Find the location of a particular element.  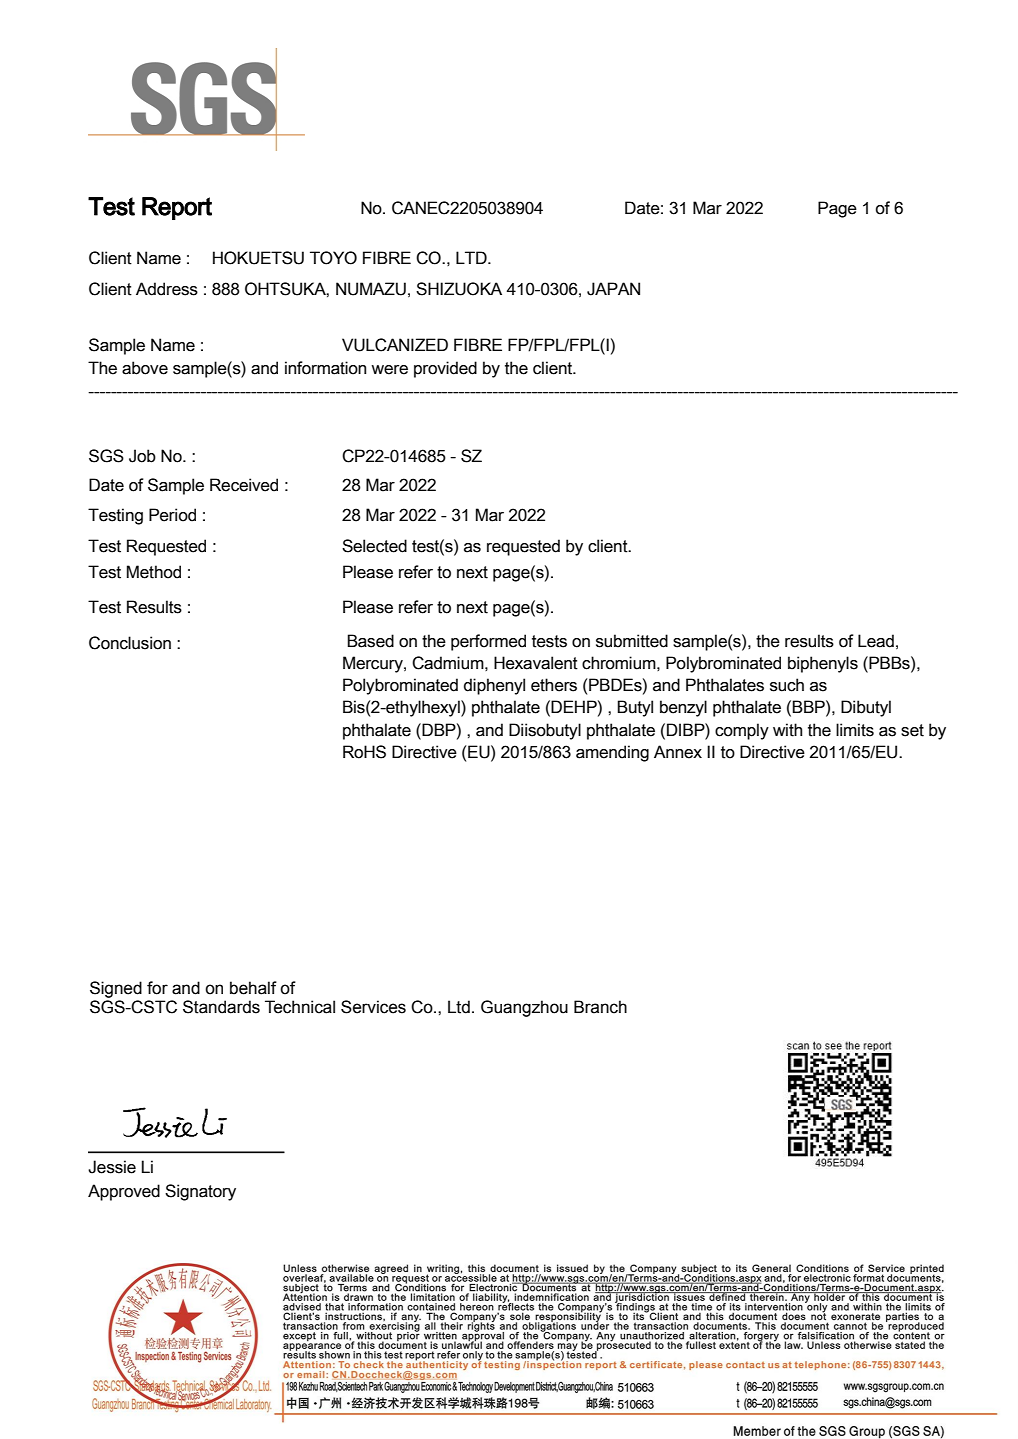

Selected is located at coordinates (374, 546).
